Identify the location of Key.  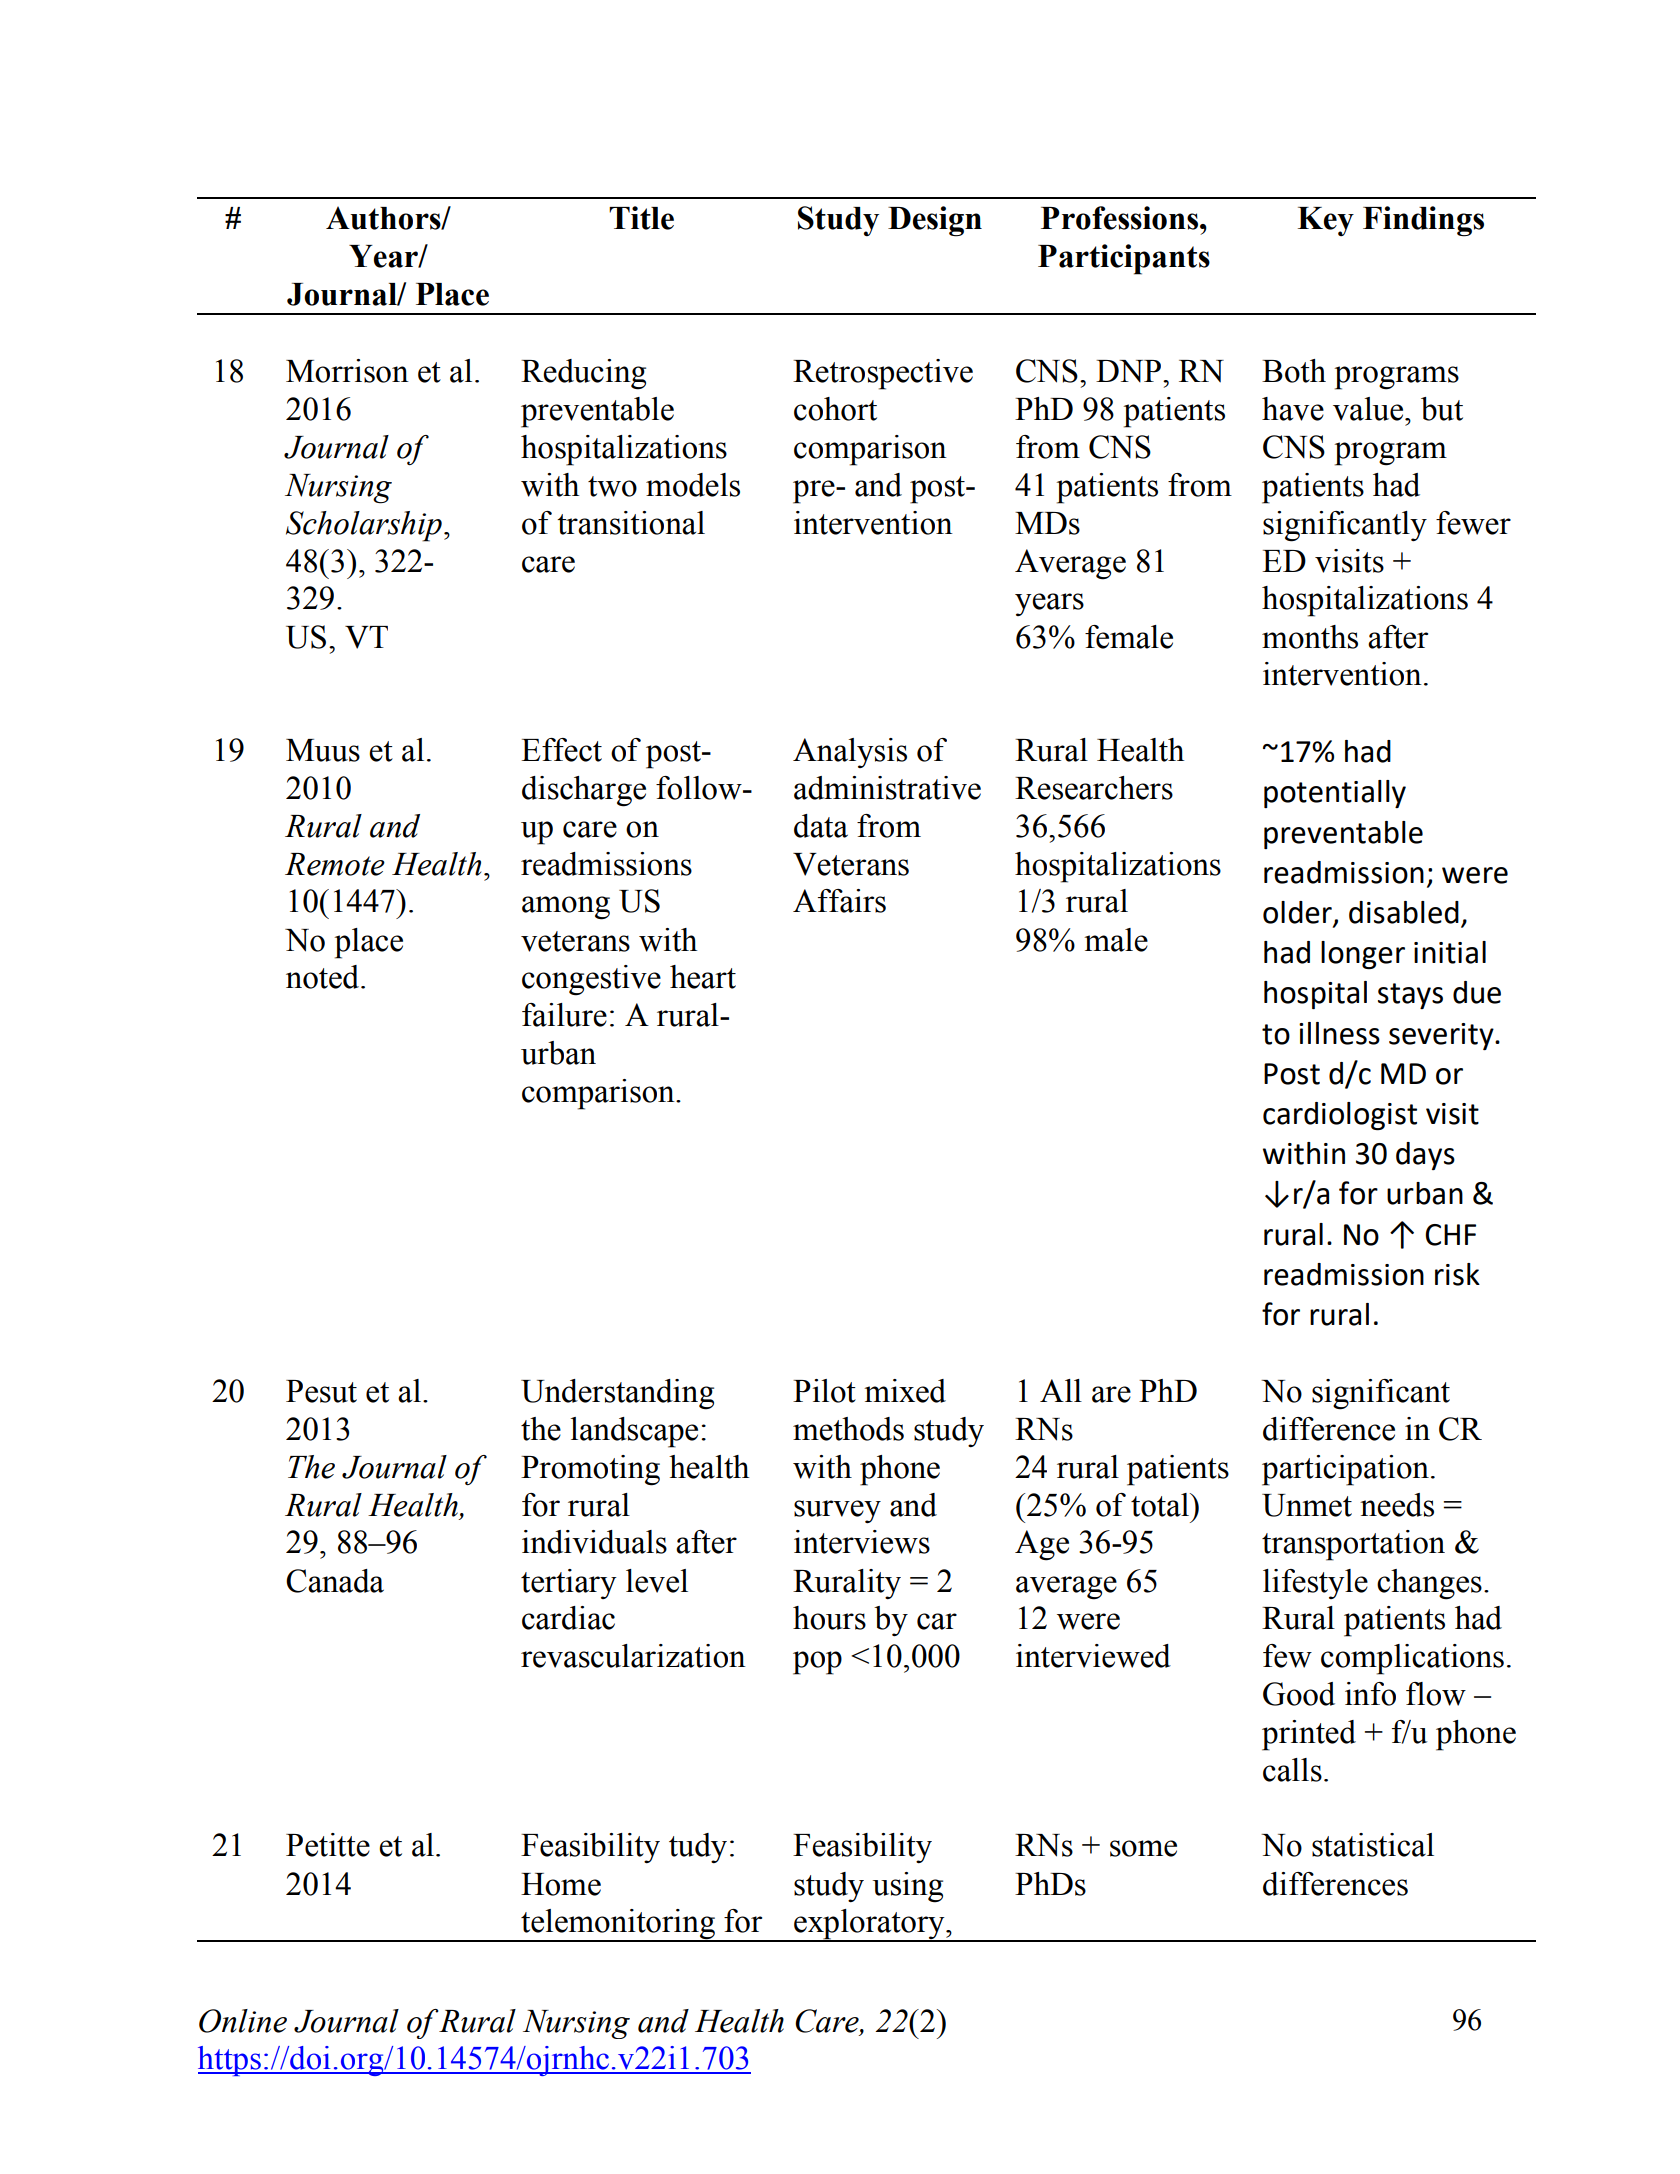
(1326, 221).
